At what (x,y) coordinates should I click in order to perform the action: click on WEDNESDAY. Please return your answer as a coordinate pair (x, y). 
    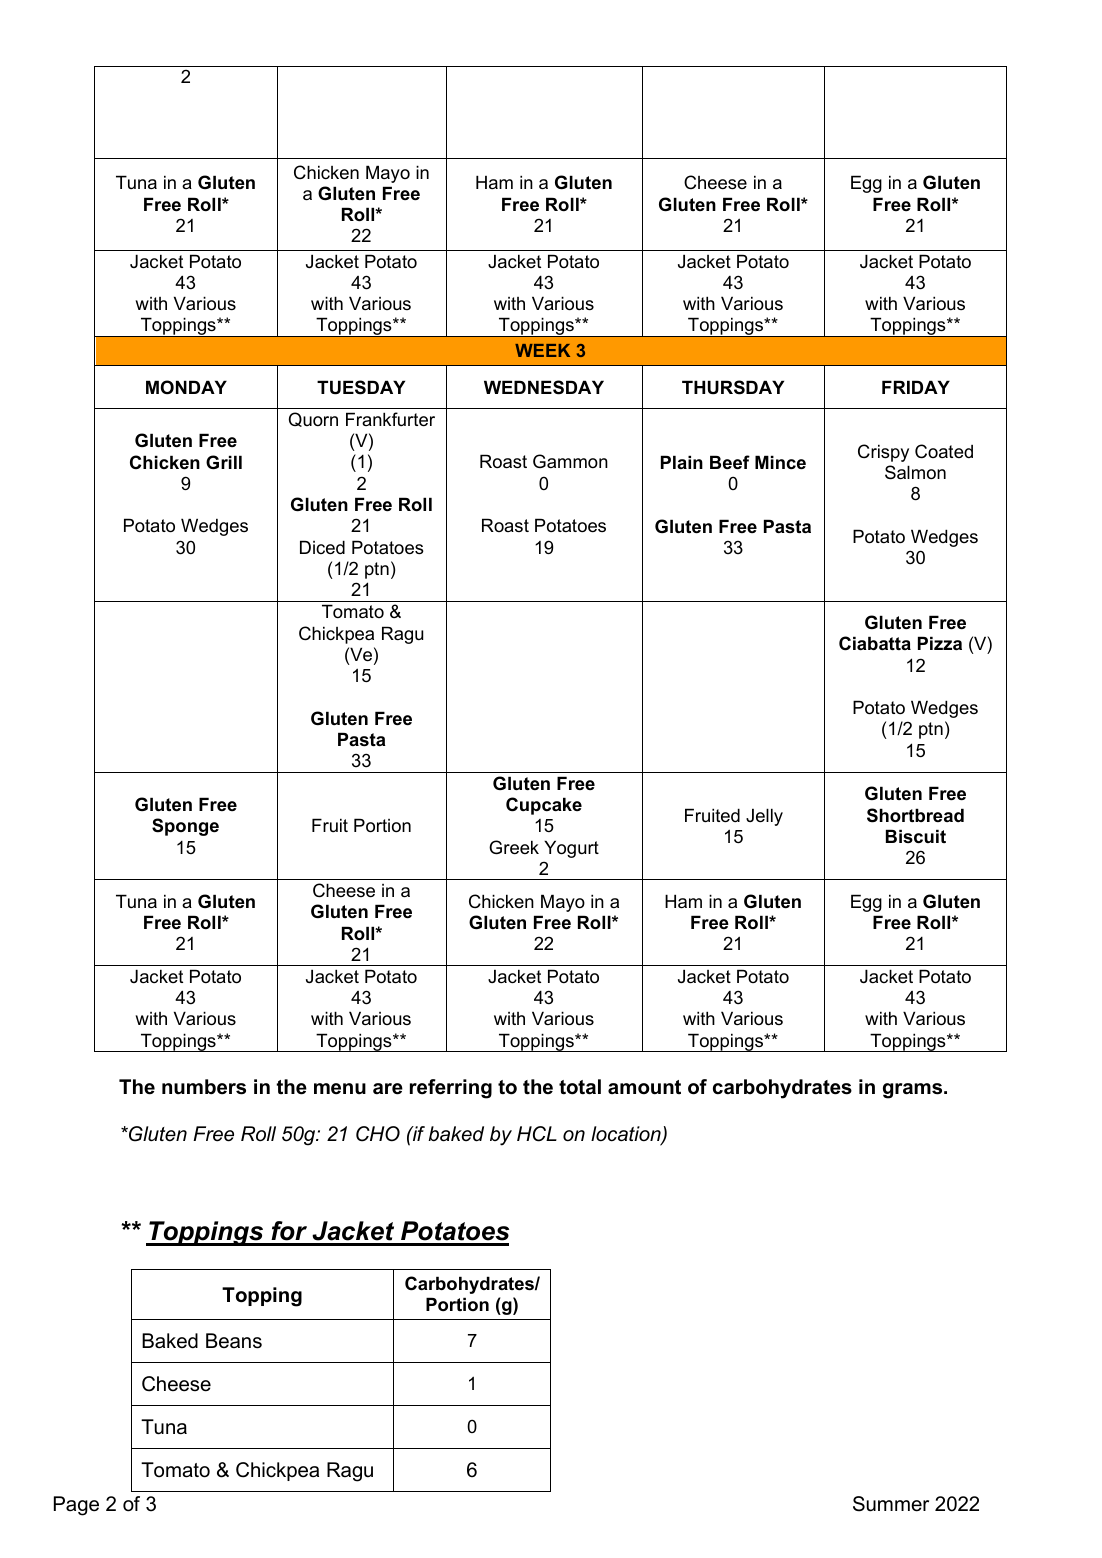
    Looking at the image, I should click on (544, 387).
